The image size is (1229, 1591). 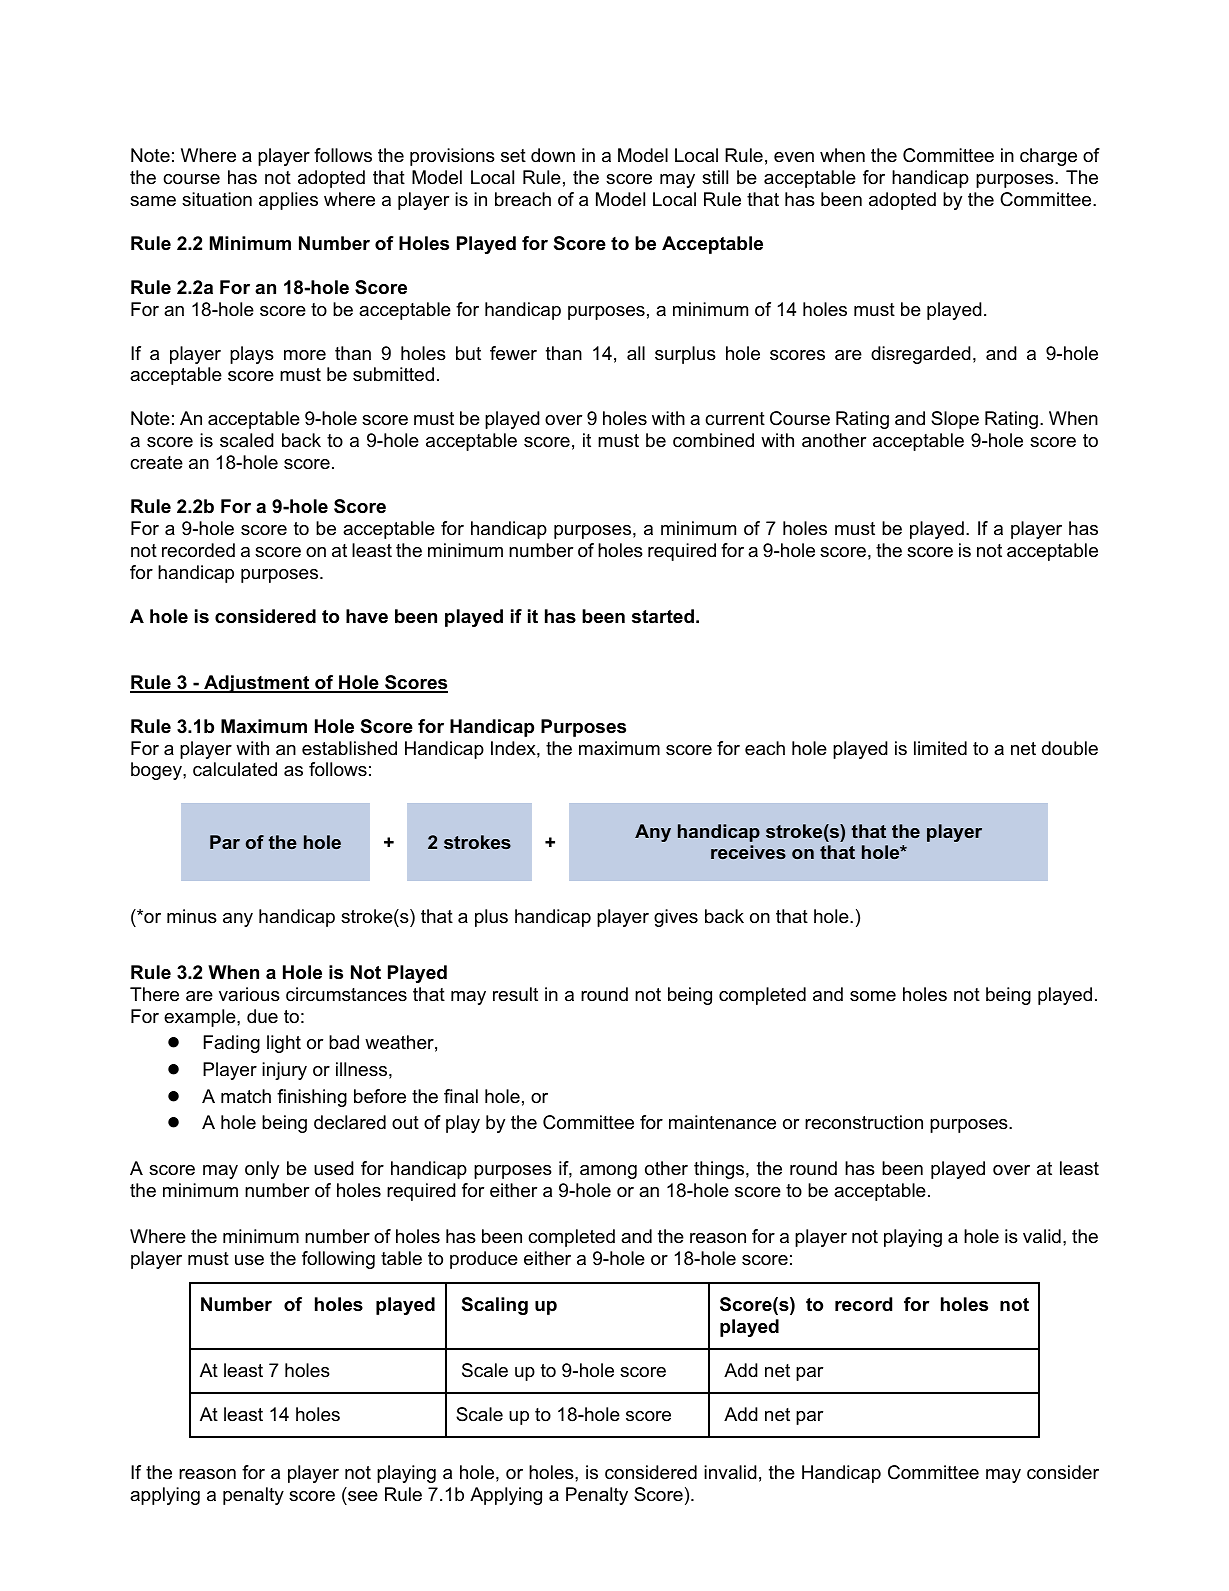 What do you see at coordinates (940, 748) in the screenshot?
I see `limited` at bounding box center [940, 748].
